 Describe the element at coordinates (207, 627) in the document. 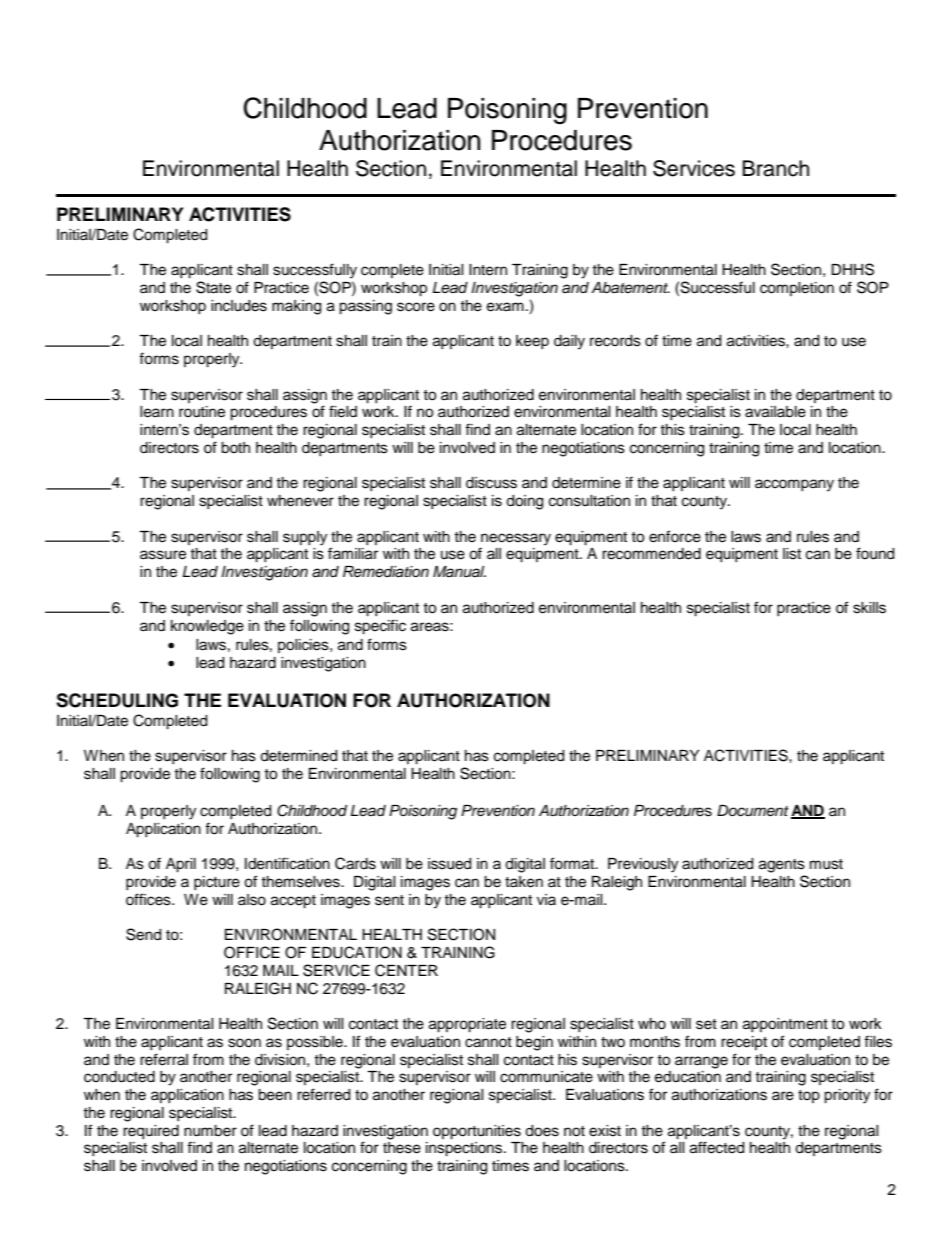

I see `knowledge` at that location.
